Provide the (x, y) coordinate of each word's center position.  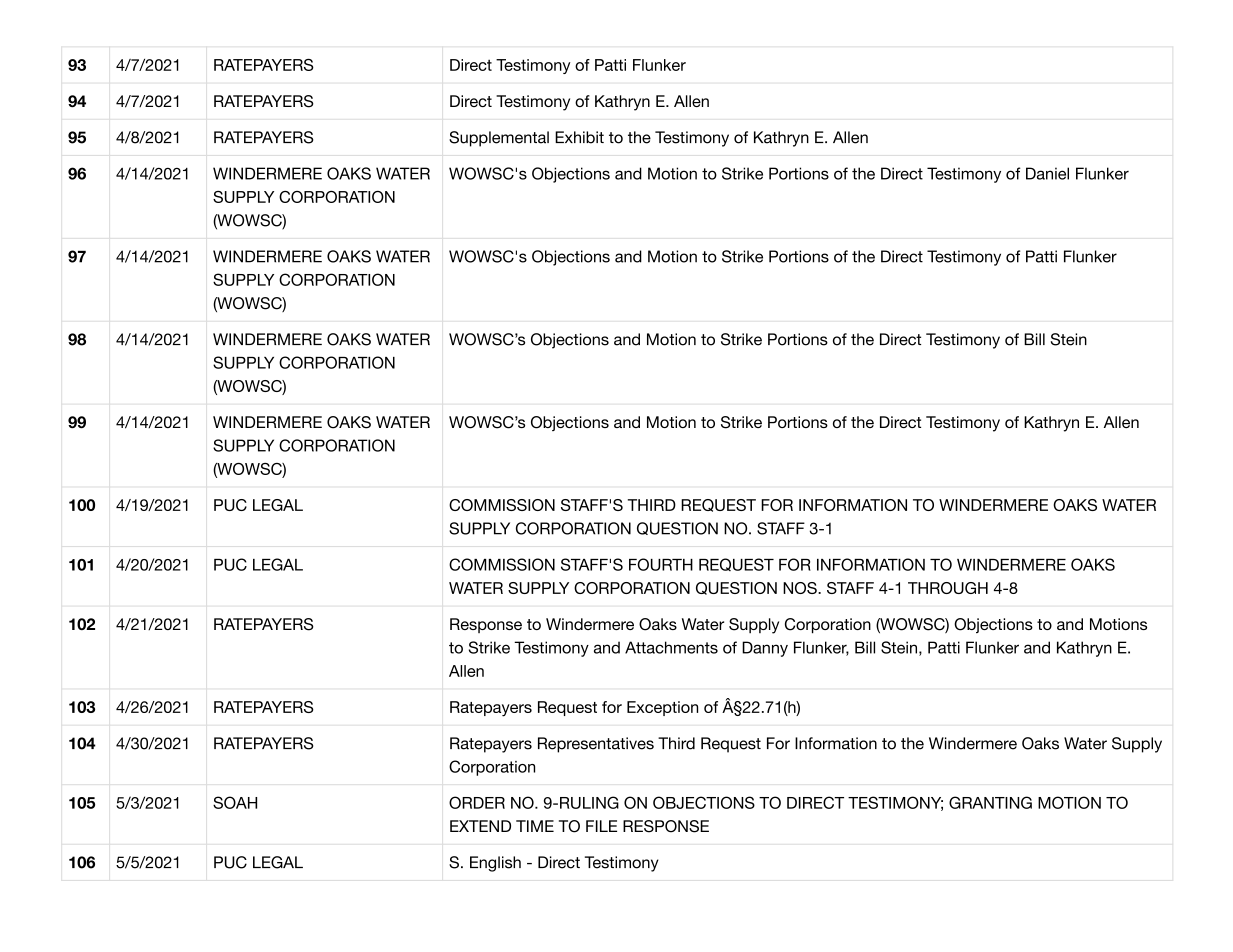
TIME (535, 826)
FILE (601, 826)
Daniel (1047, 173)
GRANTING (990, 802)
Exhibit (579, 137)
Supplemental (499, 139)
